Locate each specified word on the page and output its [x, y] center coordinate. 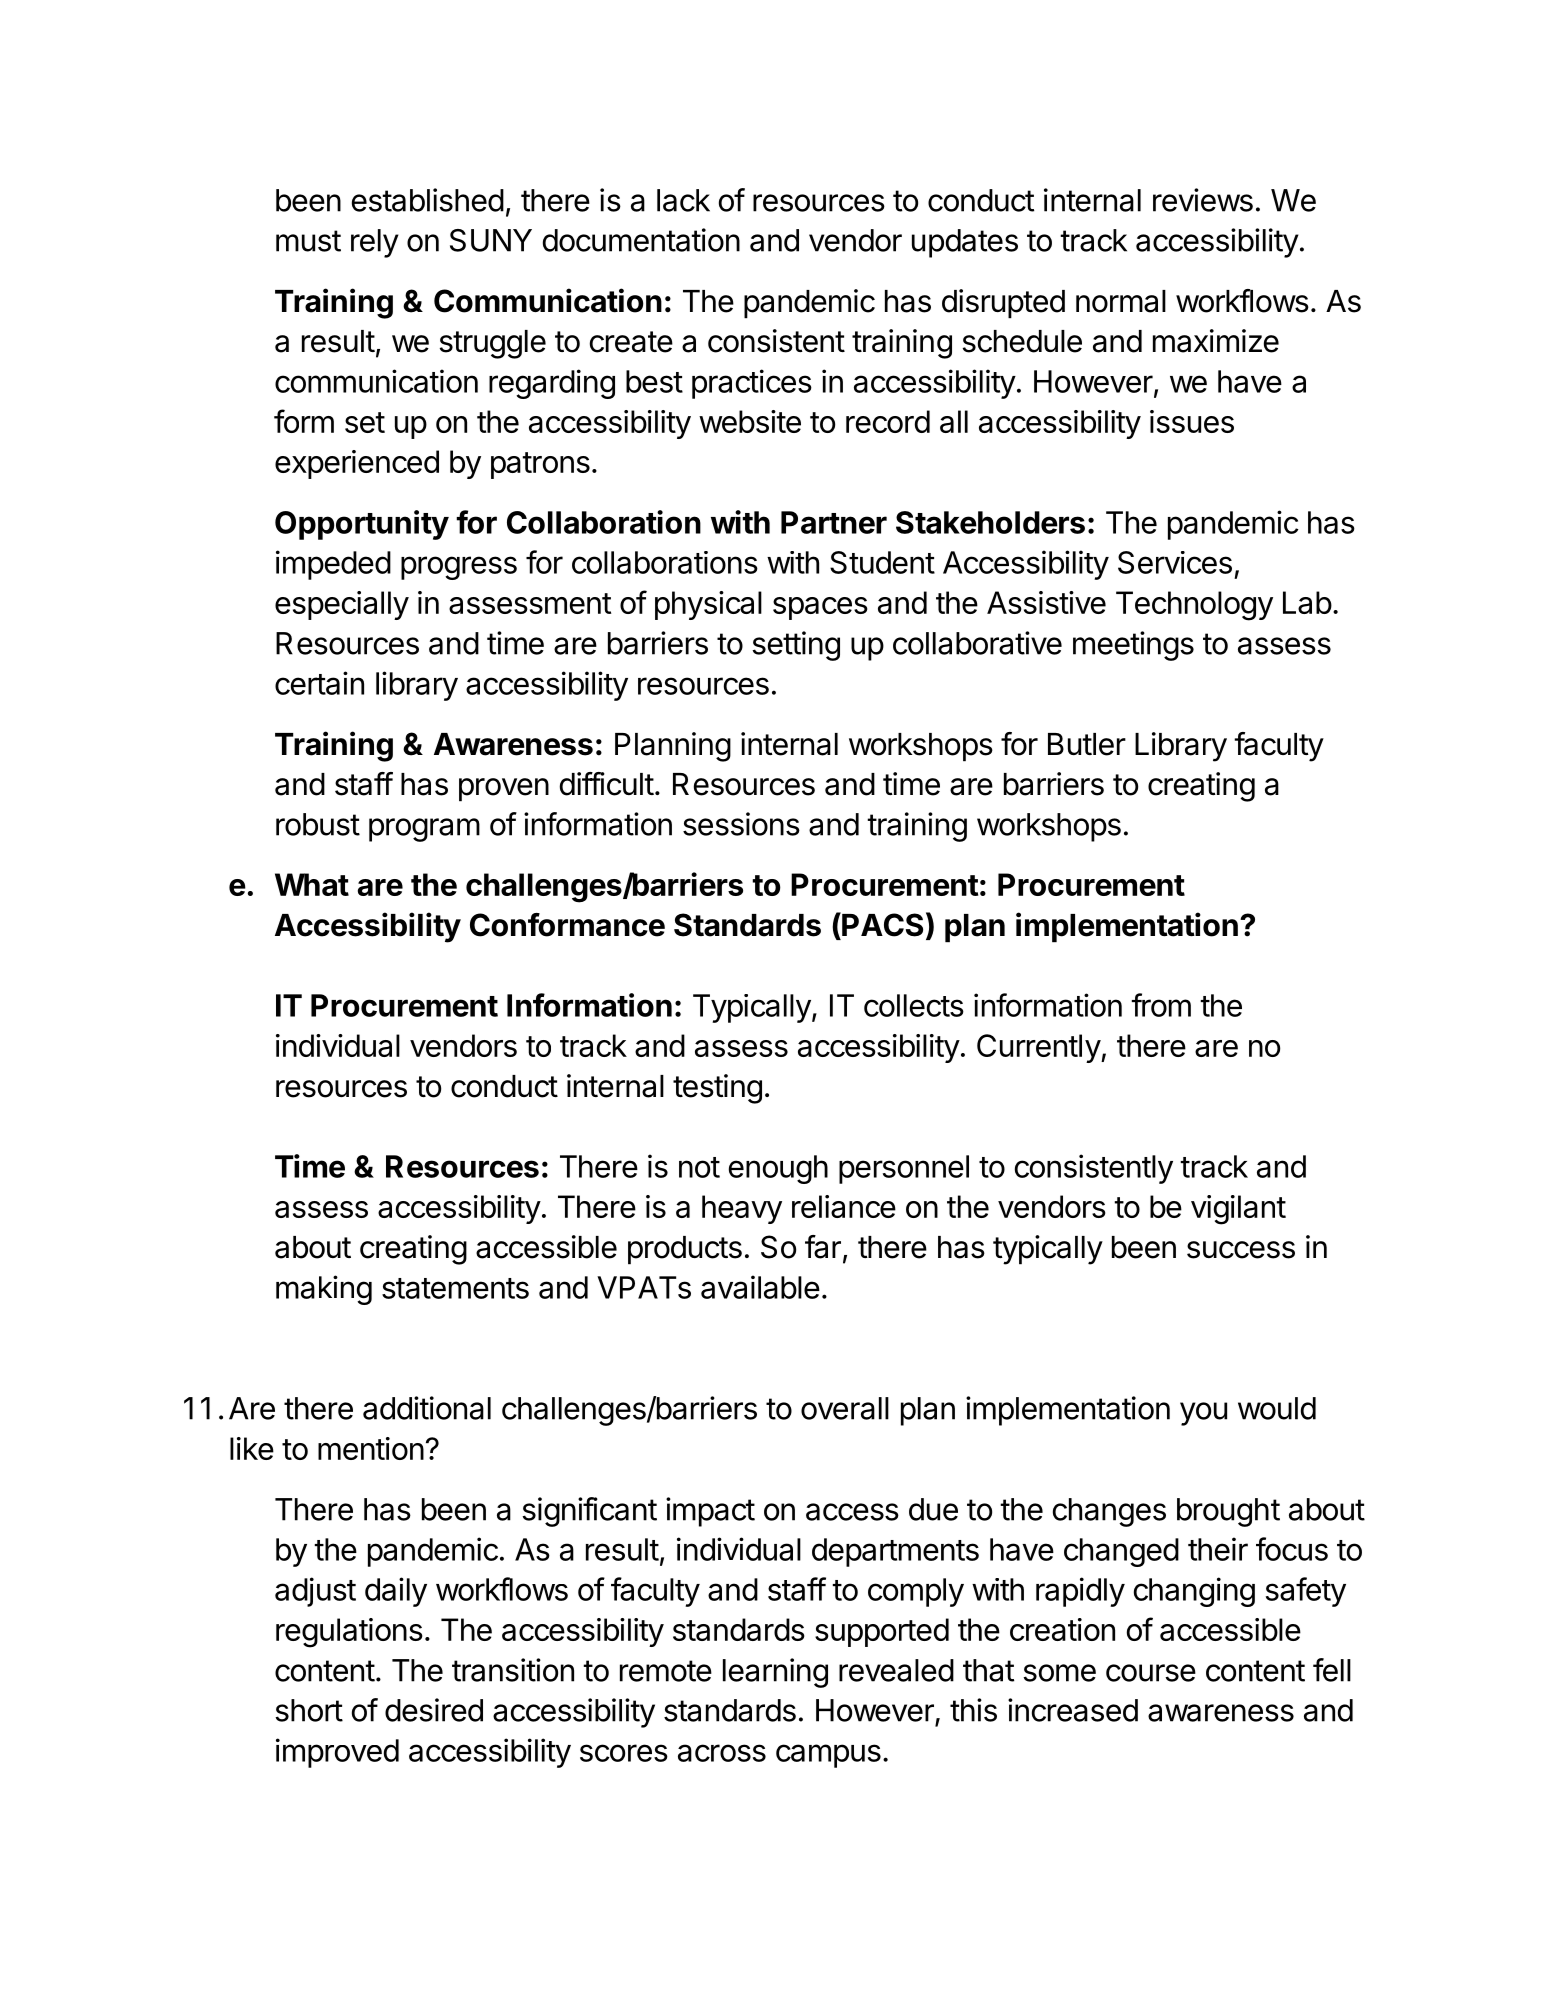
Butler [1087, 744]
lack [683, 200]
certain [319, 683]
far [823, 1247]
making [324, 1290]
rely [375, 243]
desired [434, 1710]
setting [796, 646]
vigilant [1238, 1210]
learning [775, 1673]
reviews [1203, 200]
